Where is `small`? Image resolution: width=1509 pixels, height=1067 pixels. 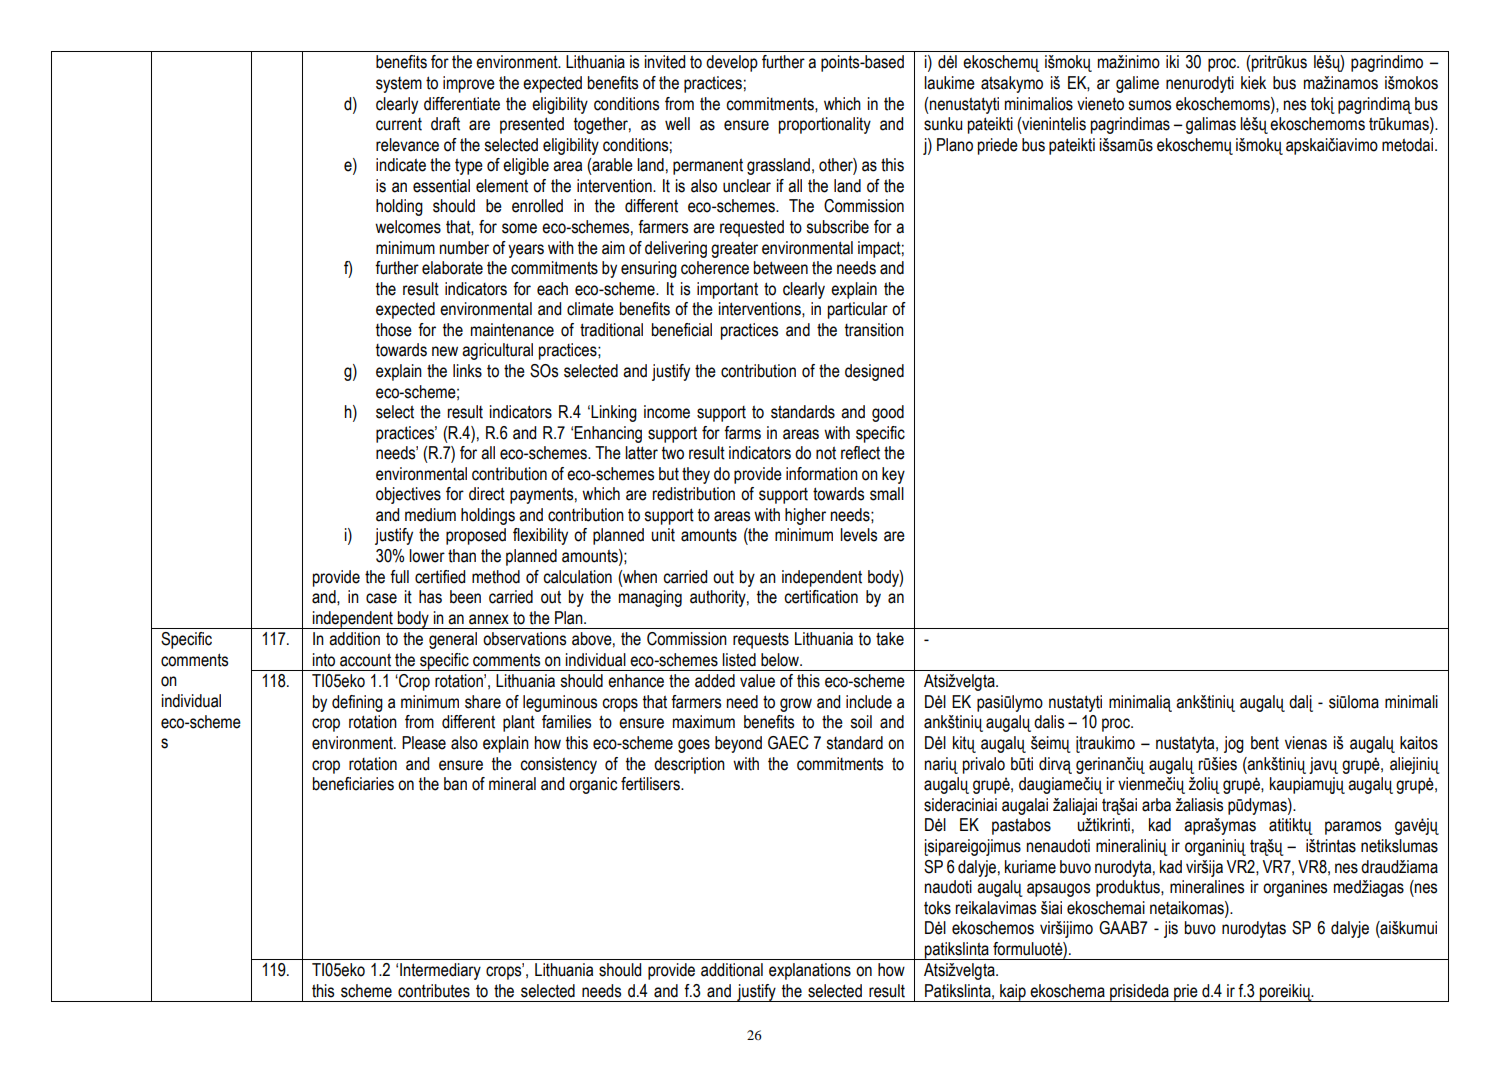
small is located at coordinates (887, 494).
